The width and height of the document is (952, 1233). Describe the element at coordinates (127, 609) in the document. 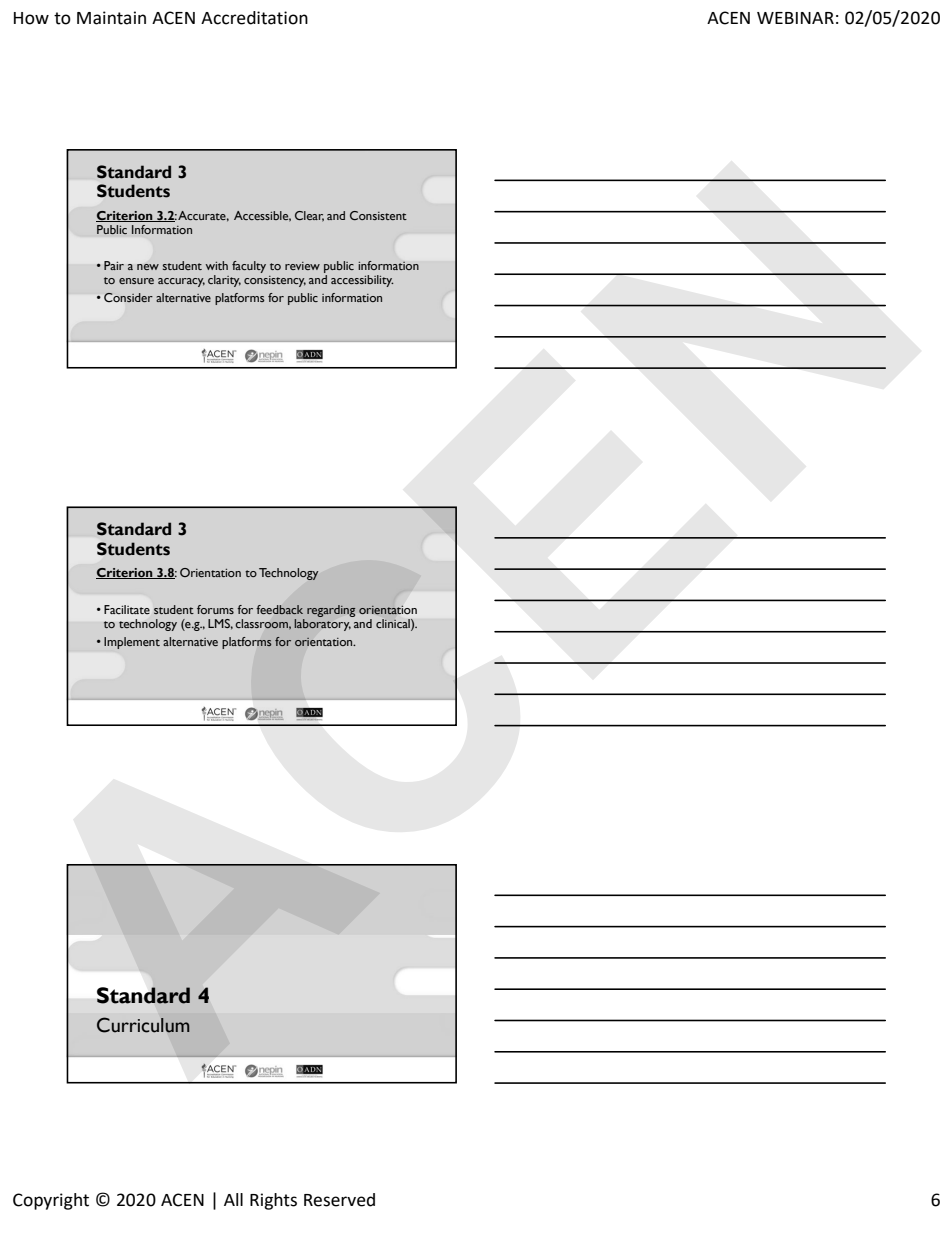

I see `Facilitate` at that location.
